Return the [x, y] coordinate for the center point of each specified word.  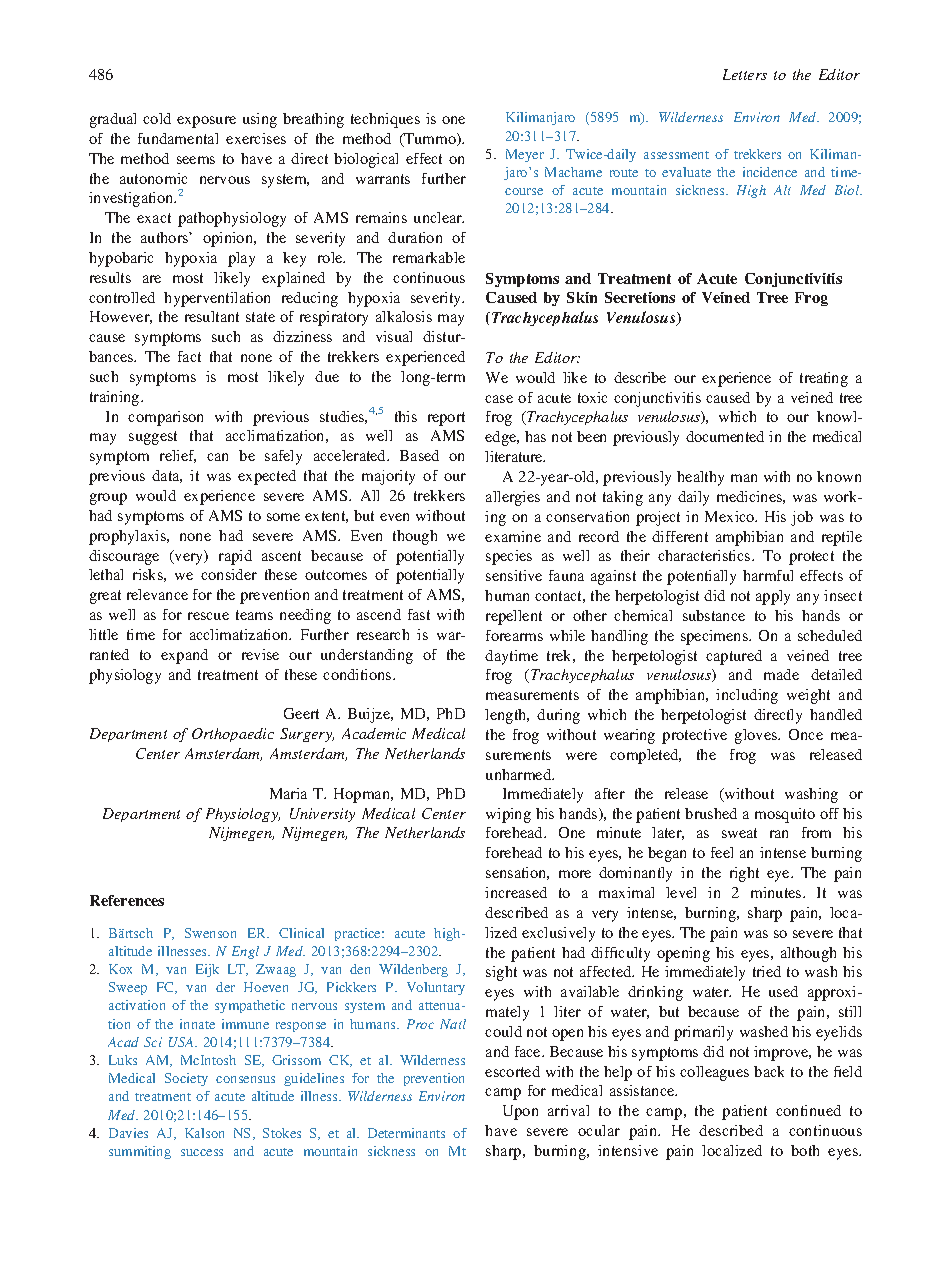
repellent [514, 617]
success [202, 1152]
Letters [745, 74]
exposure [206, 122]
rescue [208, 616]
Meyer [525, 155]
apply [773, 597]
